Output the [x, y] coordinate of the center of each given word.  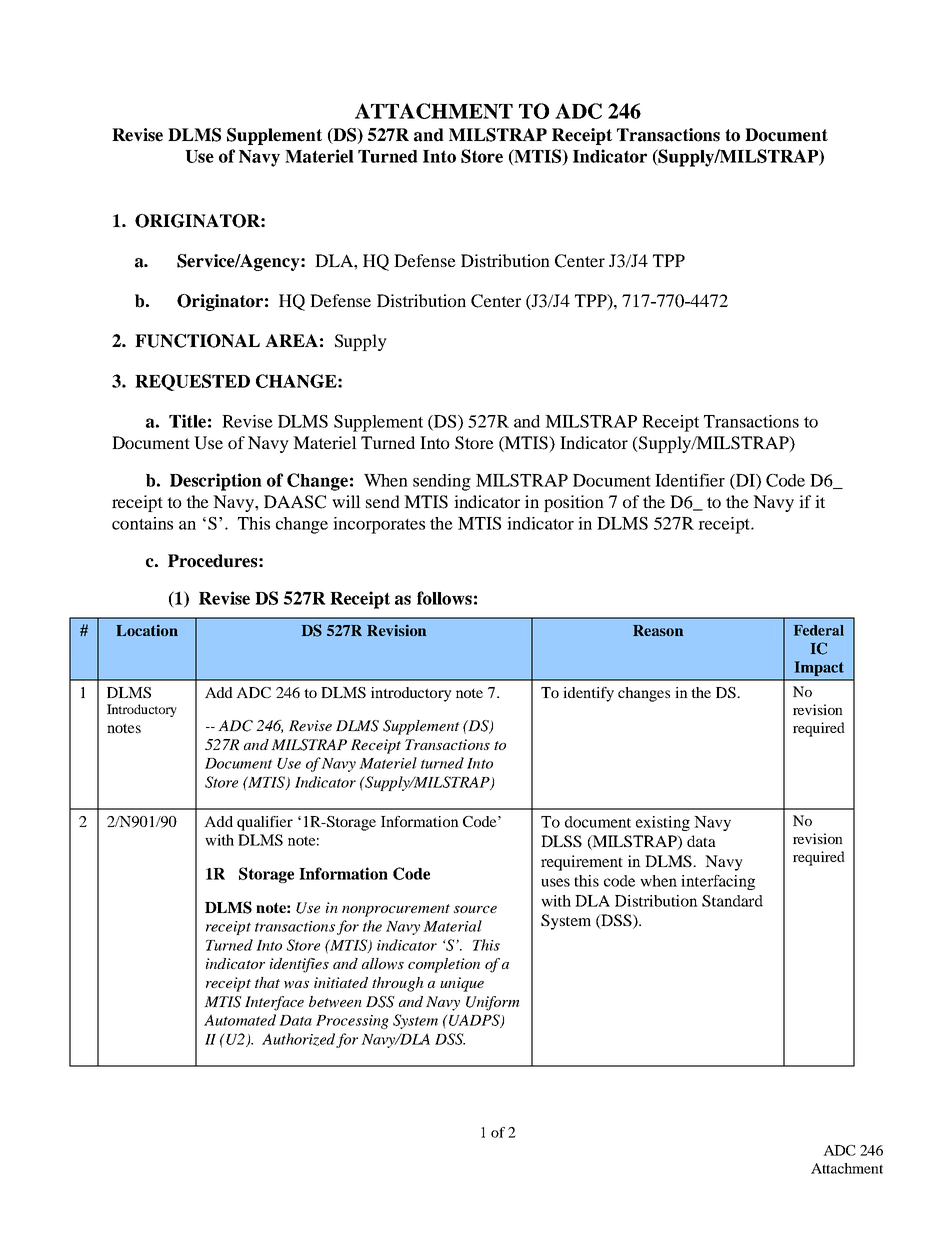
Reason [658, 630]
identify [588, 694]
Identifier [690, 480]
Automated [240, 1020]
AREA [291, 340]
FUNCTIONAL [197, 341]
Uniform [493, 1003]
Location [147, 630]
